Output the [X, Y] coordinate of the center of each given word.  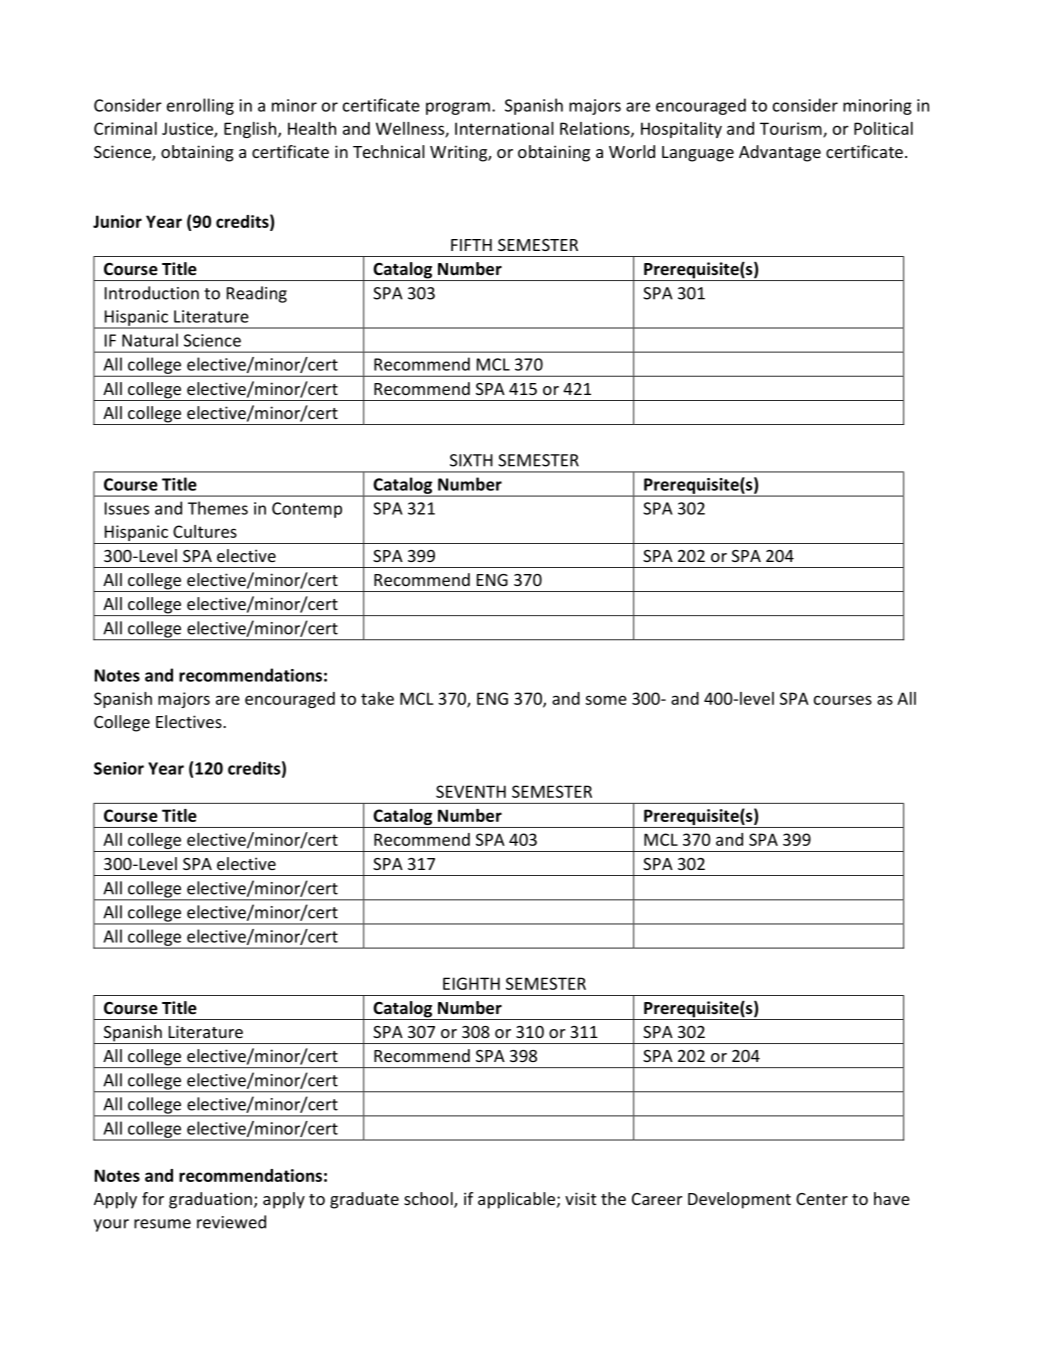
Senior [119, 768]
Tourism [792, 129]
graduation [210, 1200]
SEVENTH [471, 791]
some [606, 700]
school [429, 1200]
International [504, 128]
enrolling [200, 106]
